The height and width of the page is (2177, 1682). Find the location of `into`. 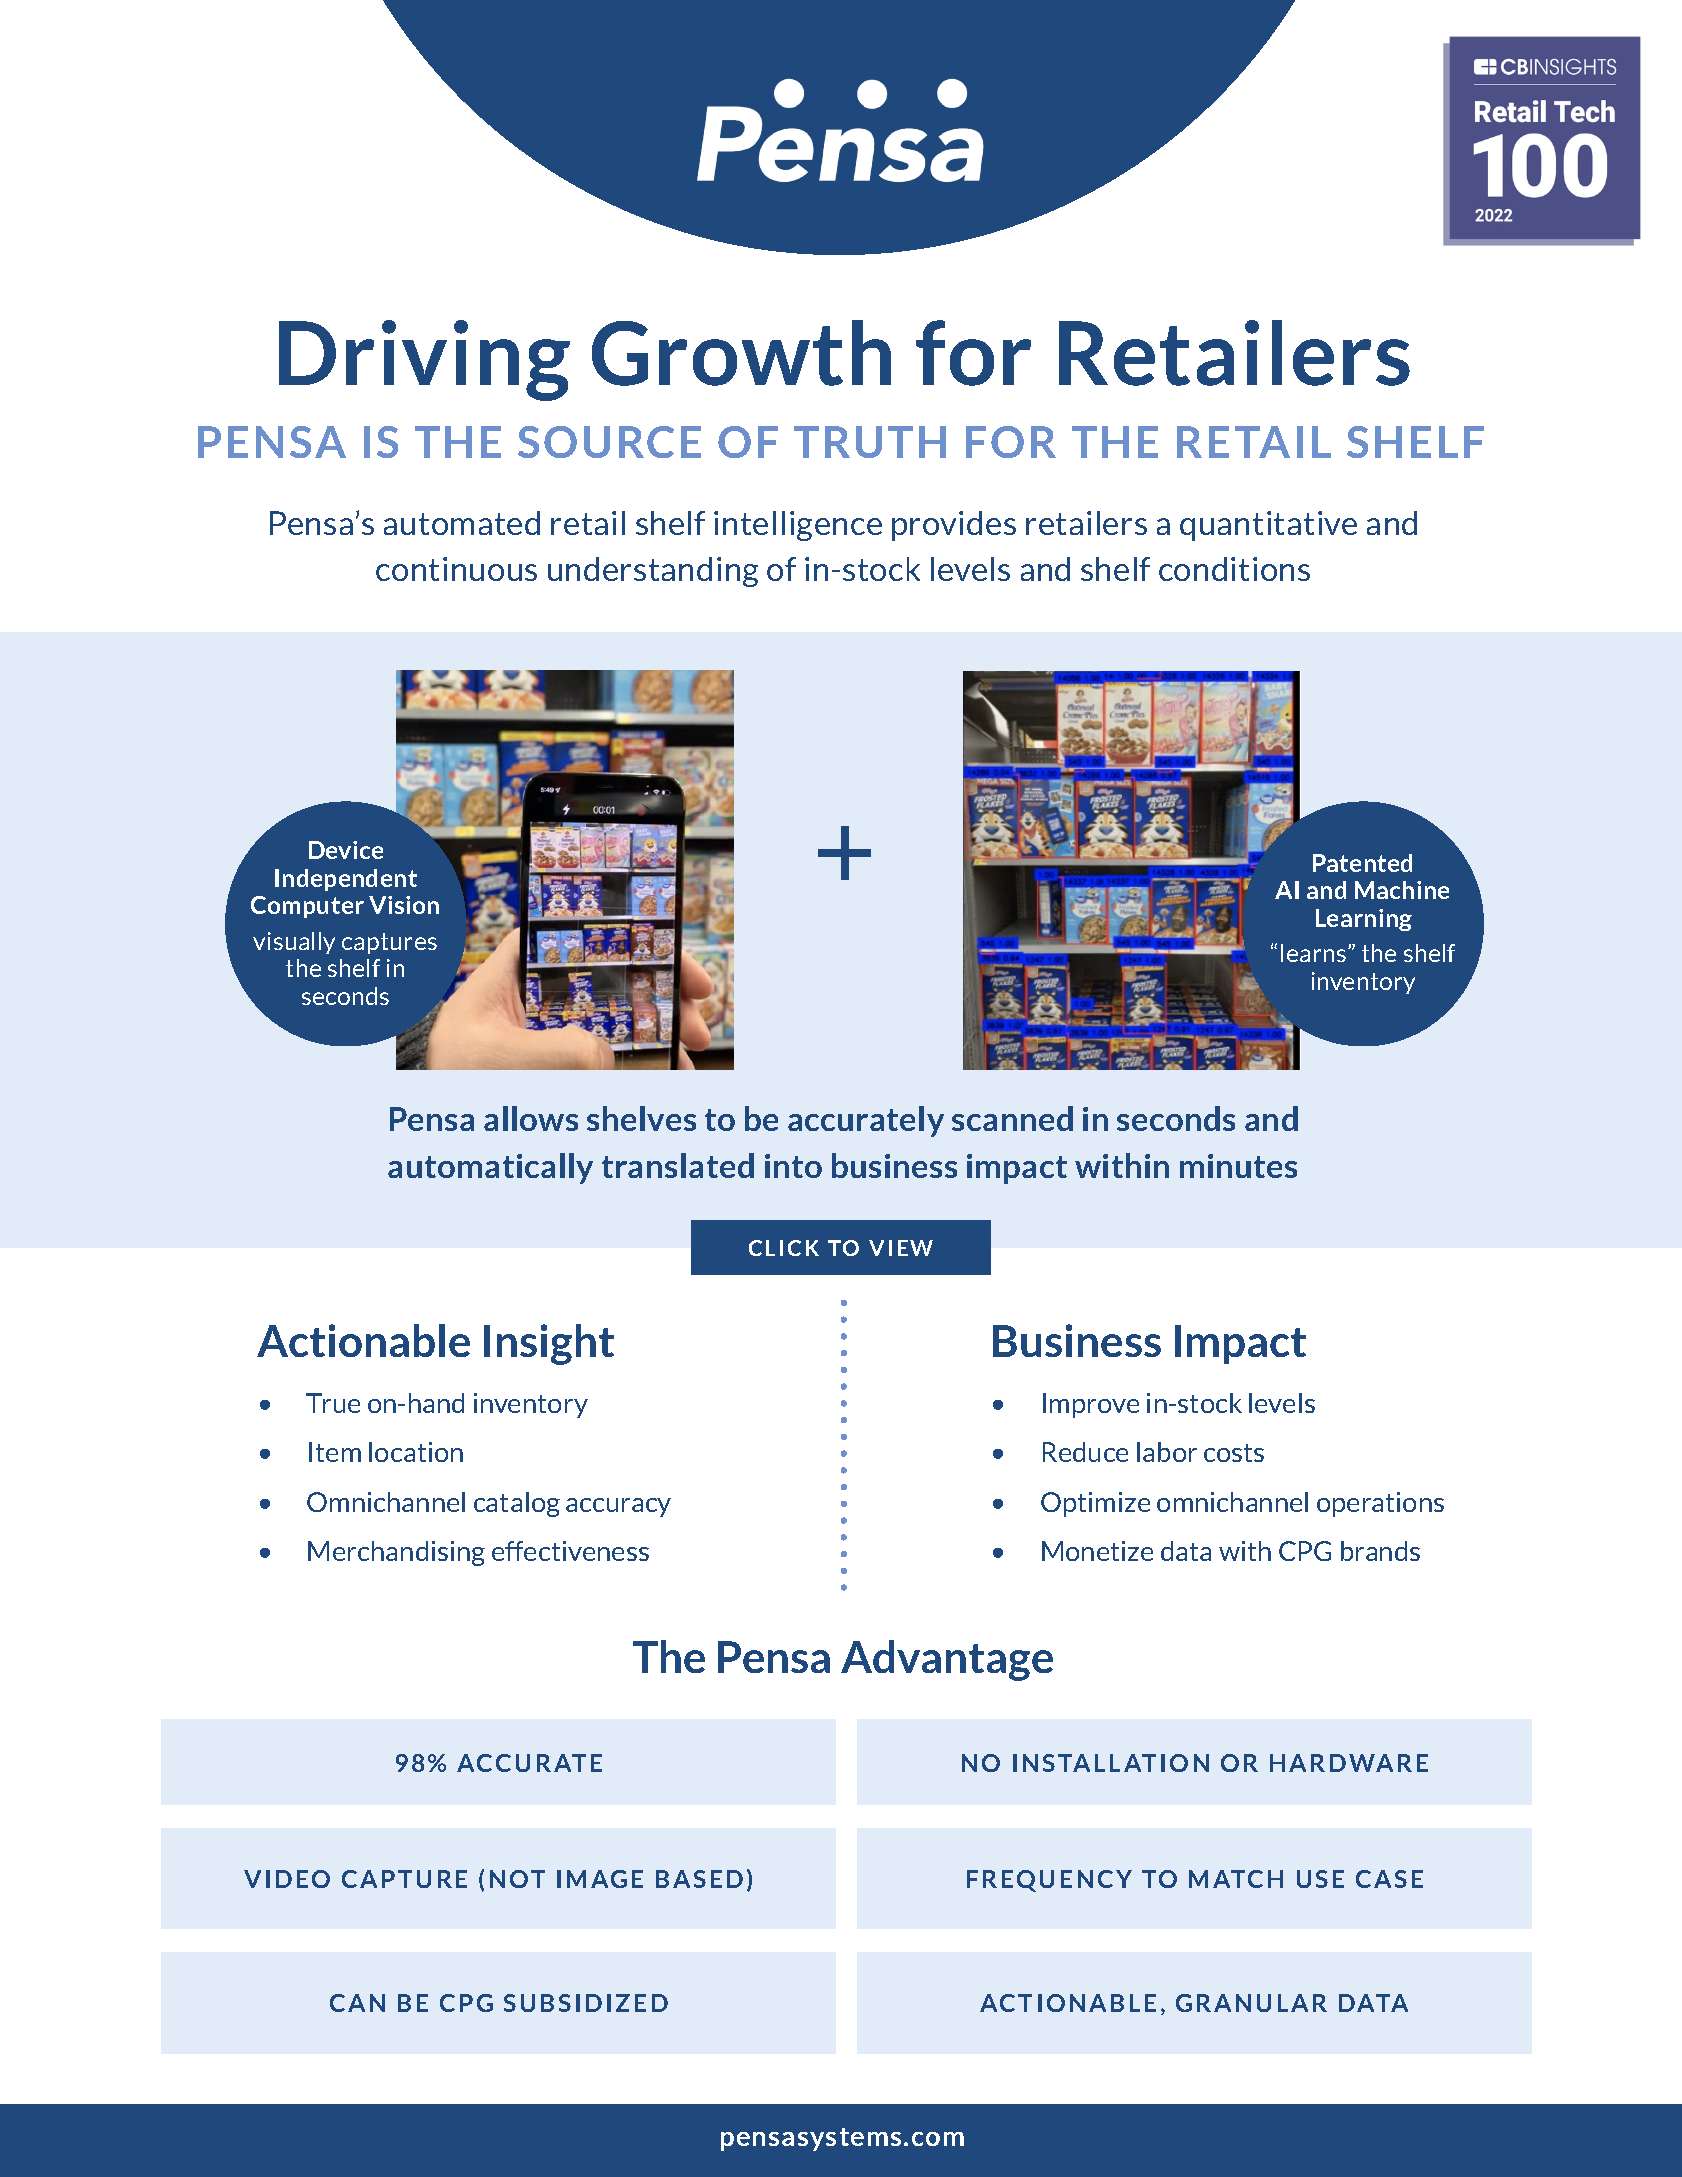

into is located at coordinates (793, 1166).
